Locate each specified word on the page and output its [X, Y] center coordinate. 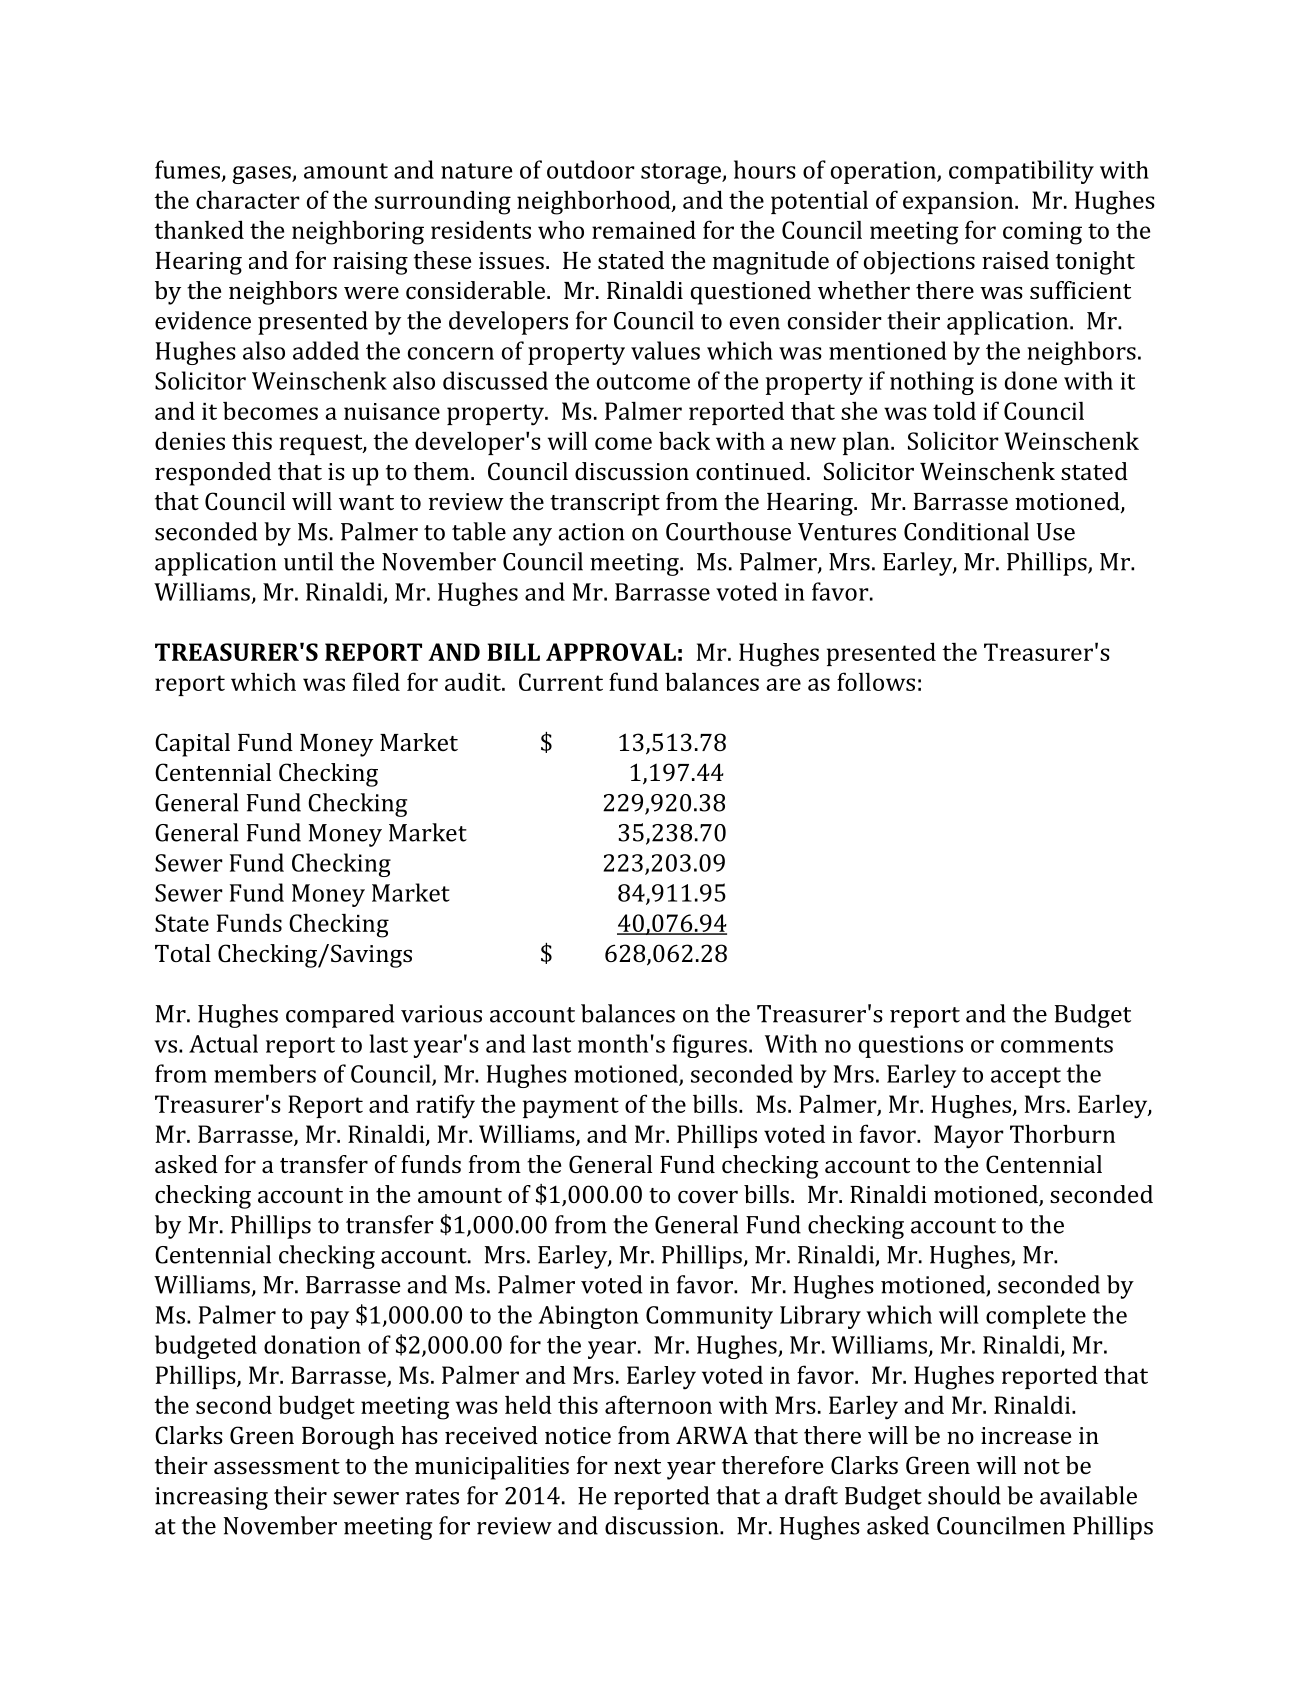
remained [644, 229]
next [637, 1466]
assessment [277, 1466]
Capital [192, 745]
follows [876, 681]
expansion [959, 203]
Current [561, 682]
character [248, 199]
